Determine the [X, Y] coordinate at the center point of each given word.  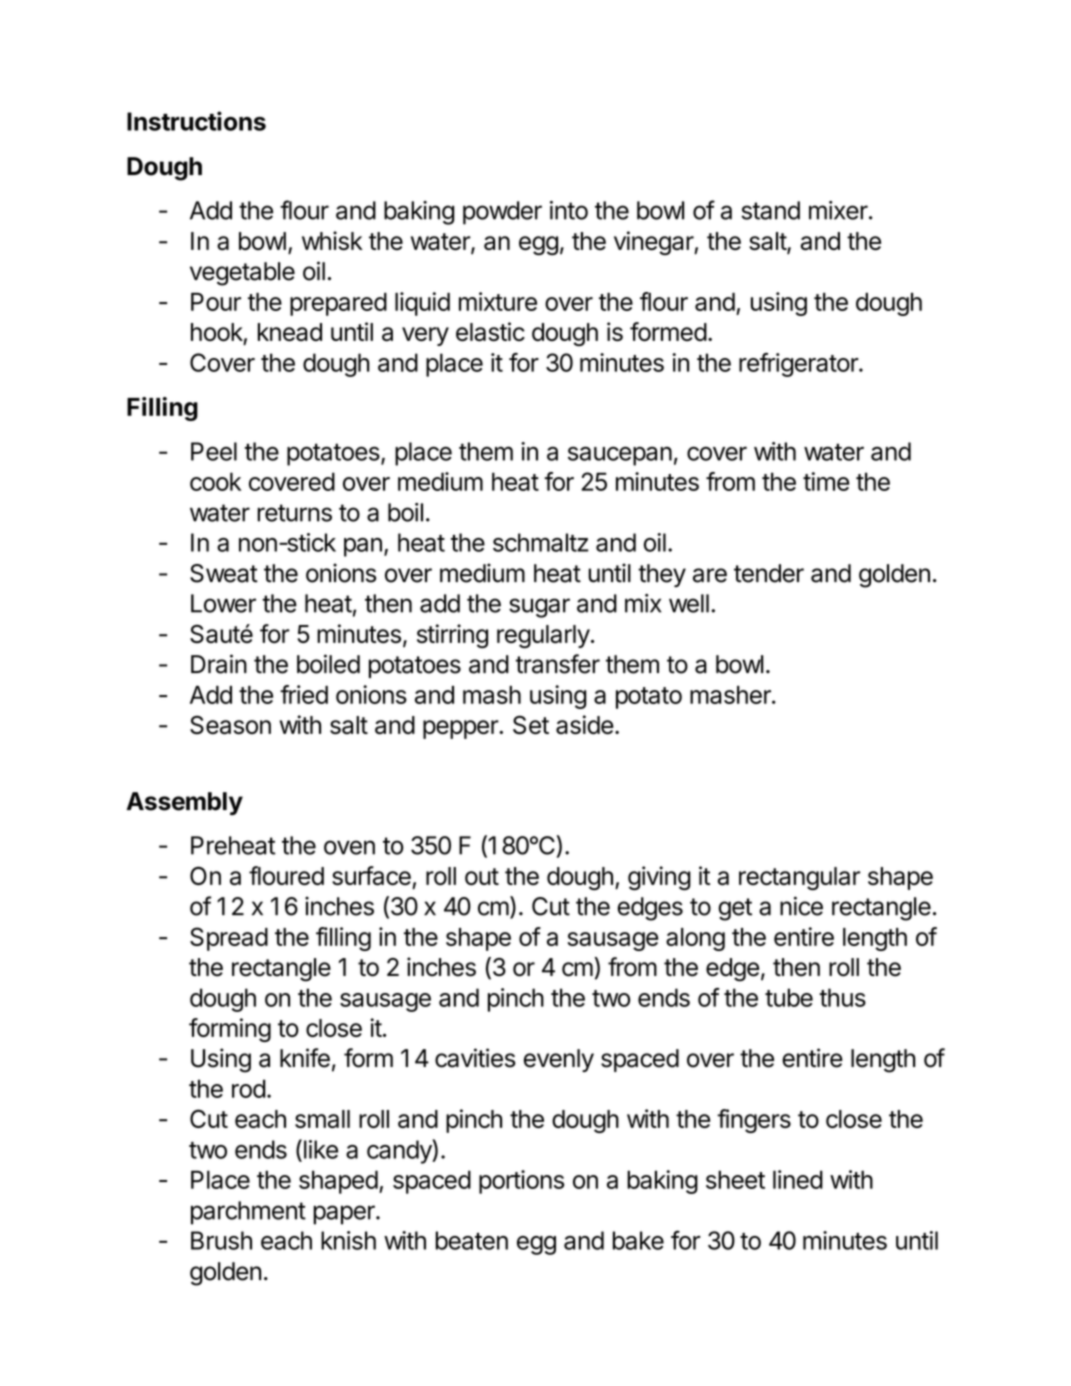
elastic [490, 331]
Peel [214, 451]
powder [502, 213]
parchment [248, 1213]
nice [801, 906]
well [689, 603]
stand [770, 210]
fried [304, 694]
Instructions [196, 121]
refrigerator [799, 365]
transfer [558, 664]
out [482, 876]
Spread [229, 939]
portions [521, 1182]
